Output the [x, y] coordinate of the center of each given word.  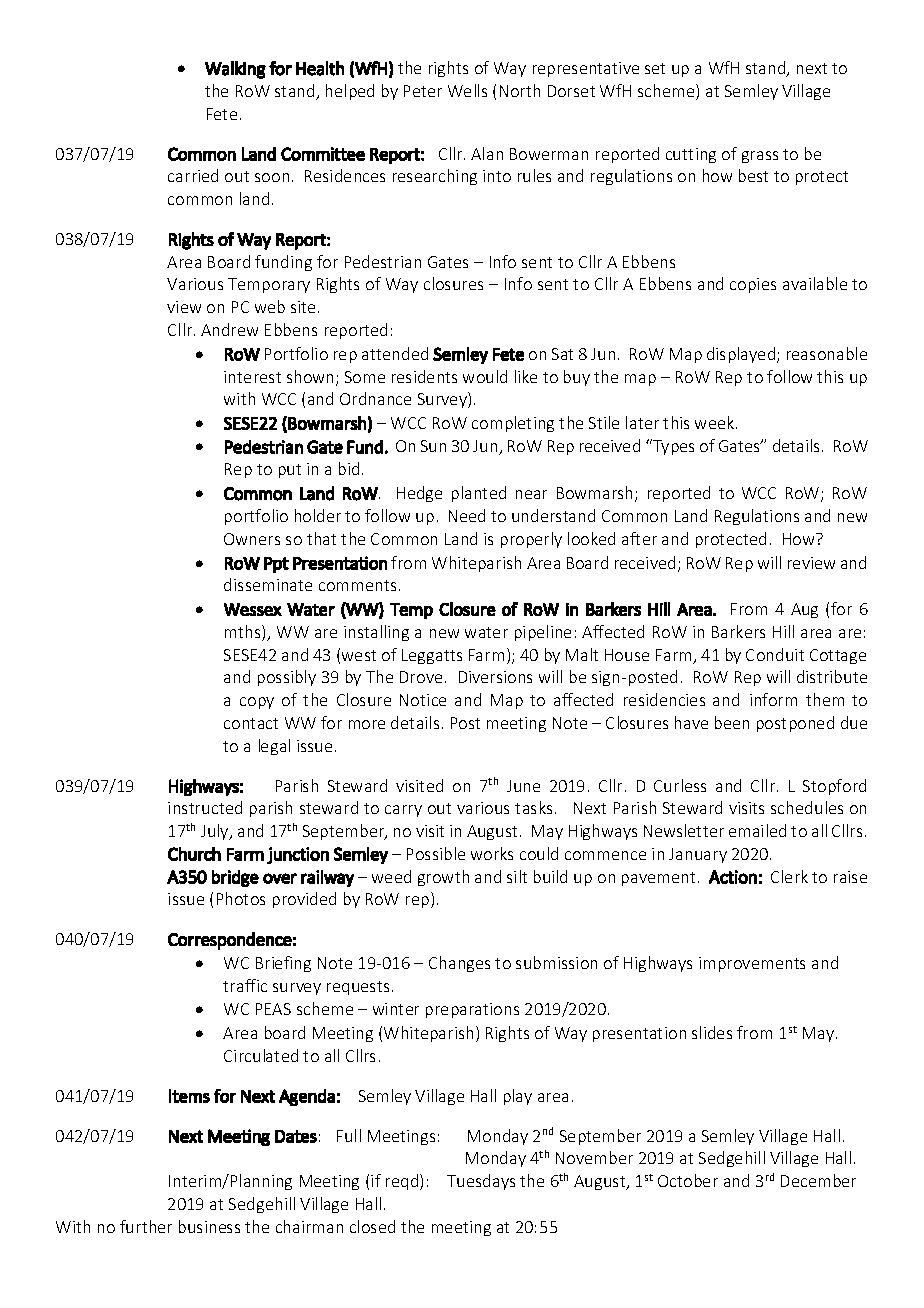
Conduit [775, 654]
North [520, 90]
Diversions [495, 677]
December [818, 1180]
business [209, 1226]
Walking [235, 70]
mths [244, 633]
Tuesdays [481, 1182]
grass [760, 157]
